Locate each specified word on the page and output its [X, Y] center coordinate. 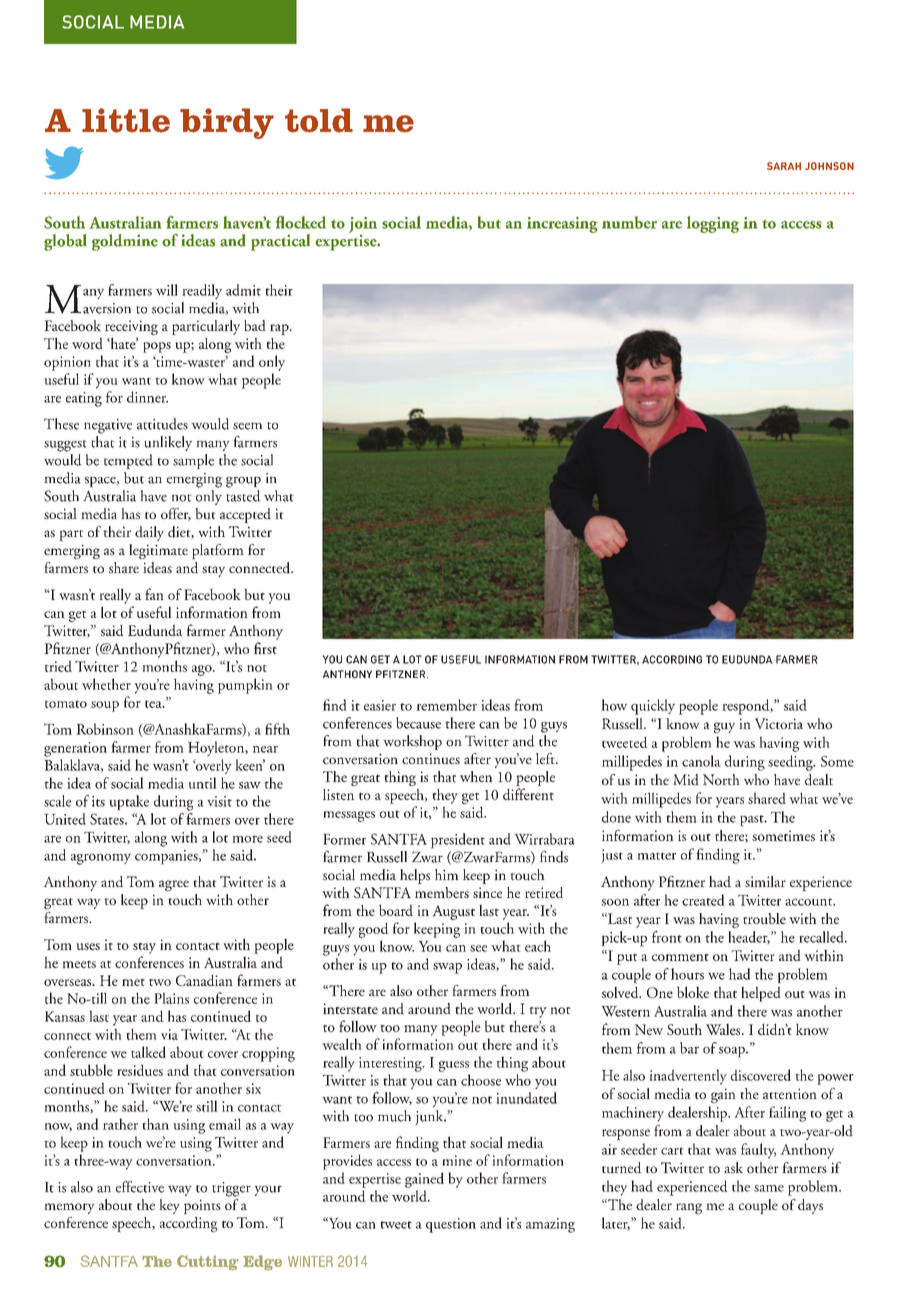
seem [247, 426]
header [749, 937]
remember [446, 705]
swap [447, 968]
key [169, 1206]
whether [106, 684]
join [363, 226]
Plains [171, 998]
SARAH [784, 166]
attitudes [162, 424]
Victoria [779, 723]
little [126, 120]
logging [713, 224]
